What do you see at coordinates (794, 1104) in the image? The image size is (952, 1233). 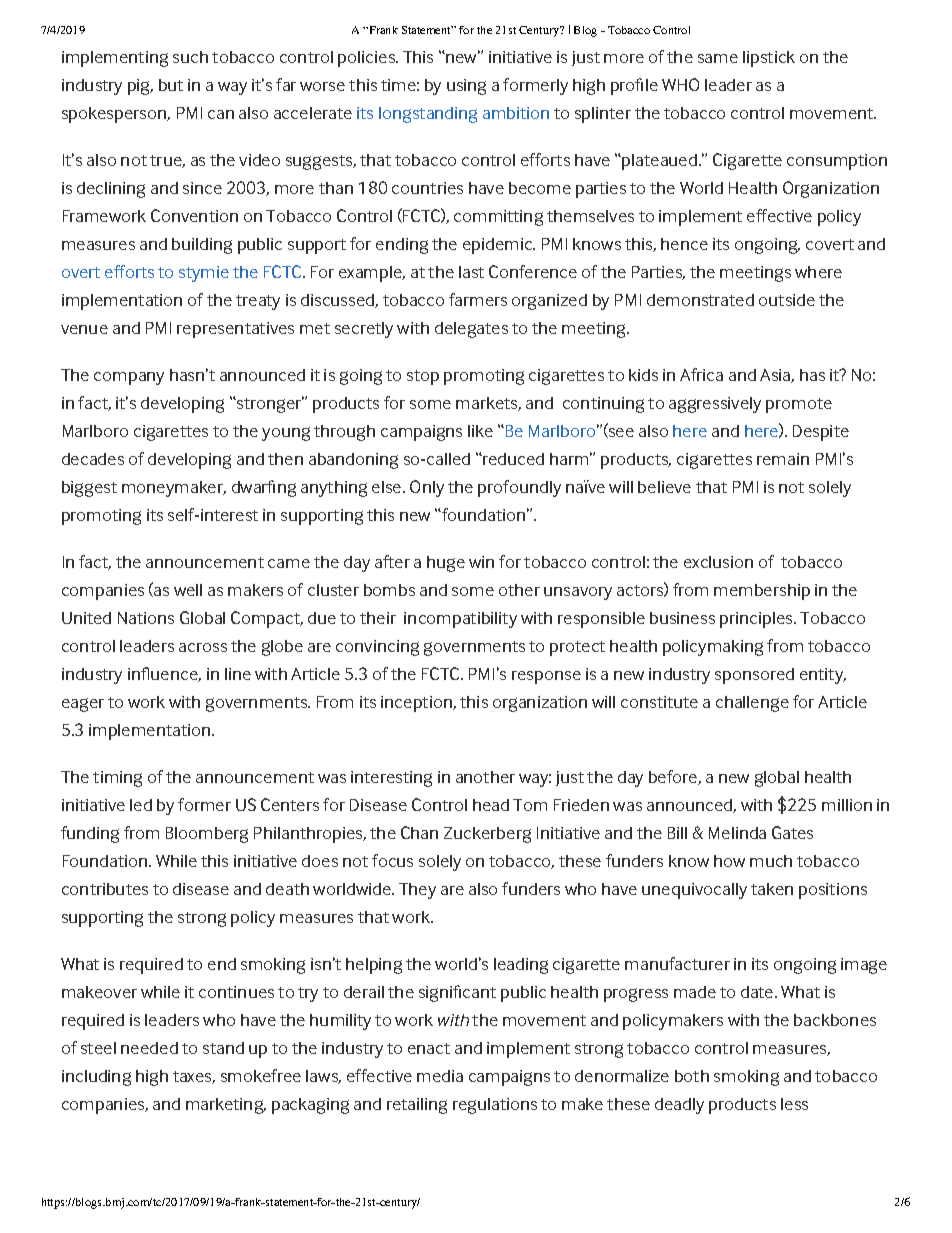 I see `less` at bounding box center [794, 1104].
